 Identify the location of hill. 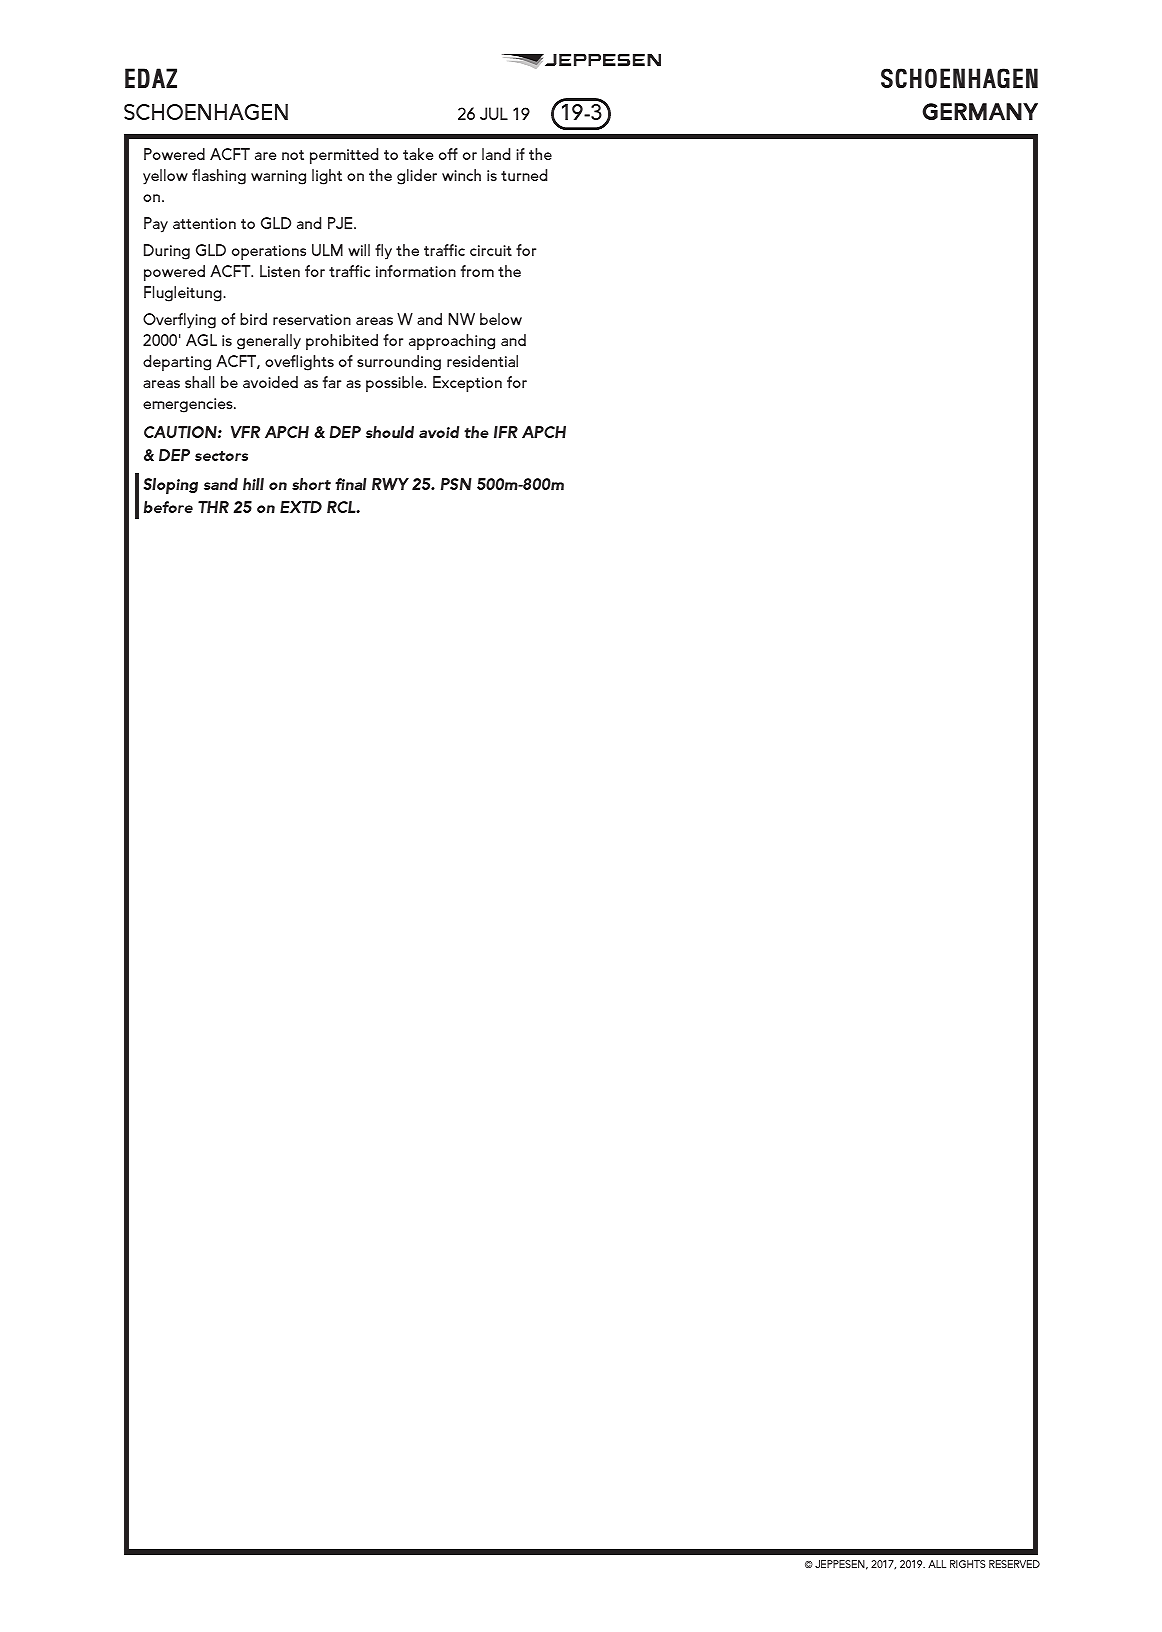
(253, 484).
